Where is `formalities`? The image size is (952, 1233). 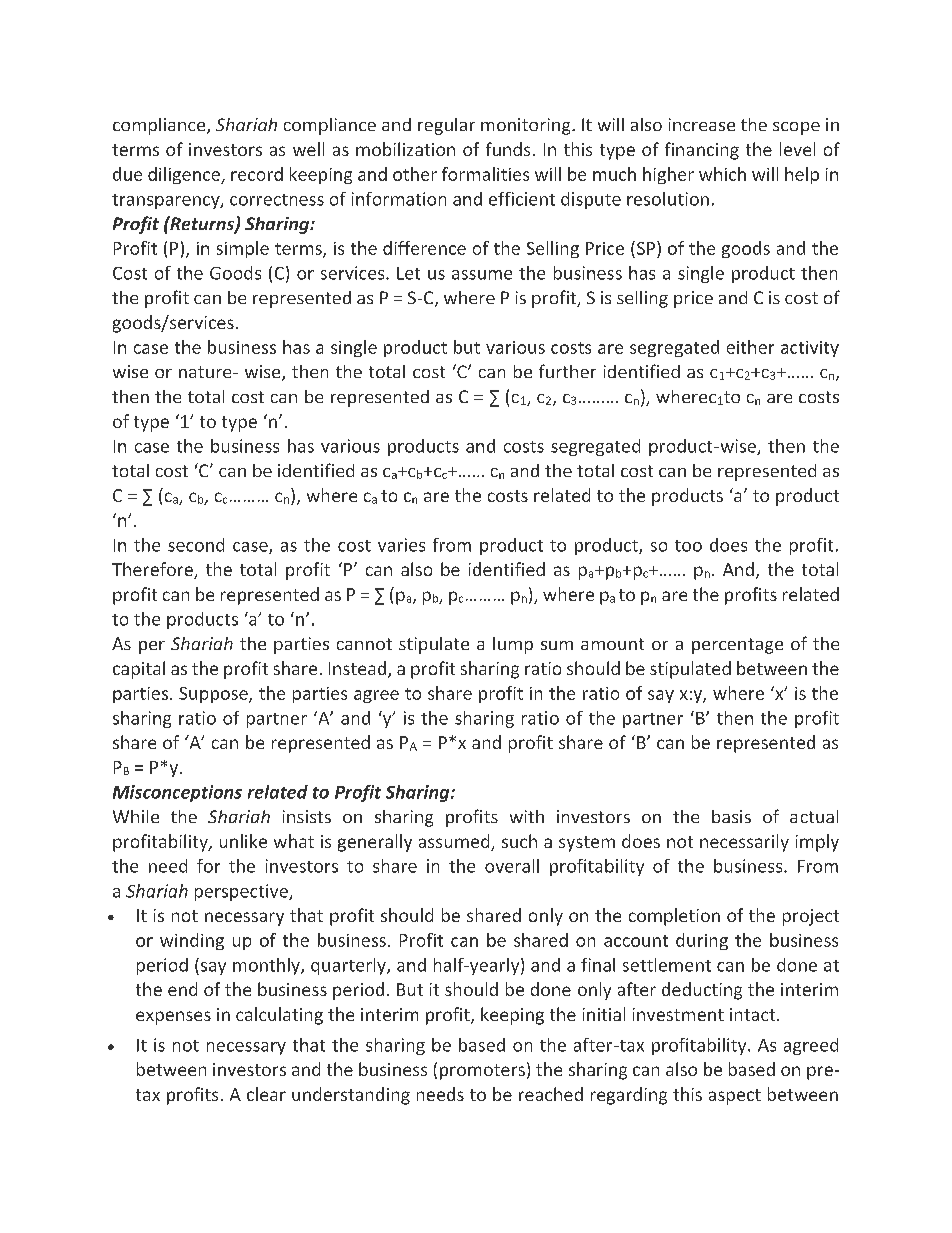 formalities is located at coordinates (485, 174).
